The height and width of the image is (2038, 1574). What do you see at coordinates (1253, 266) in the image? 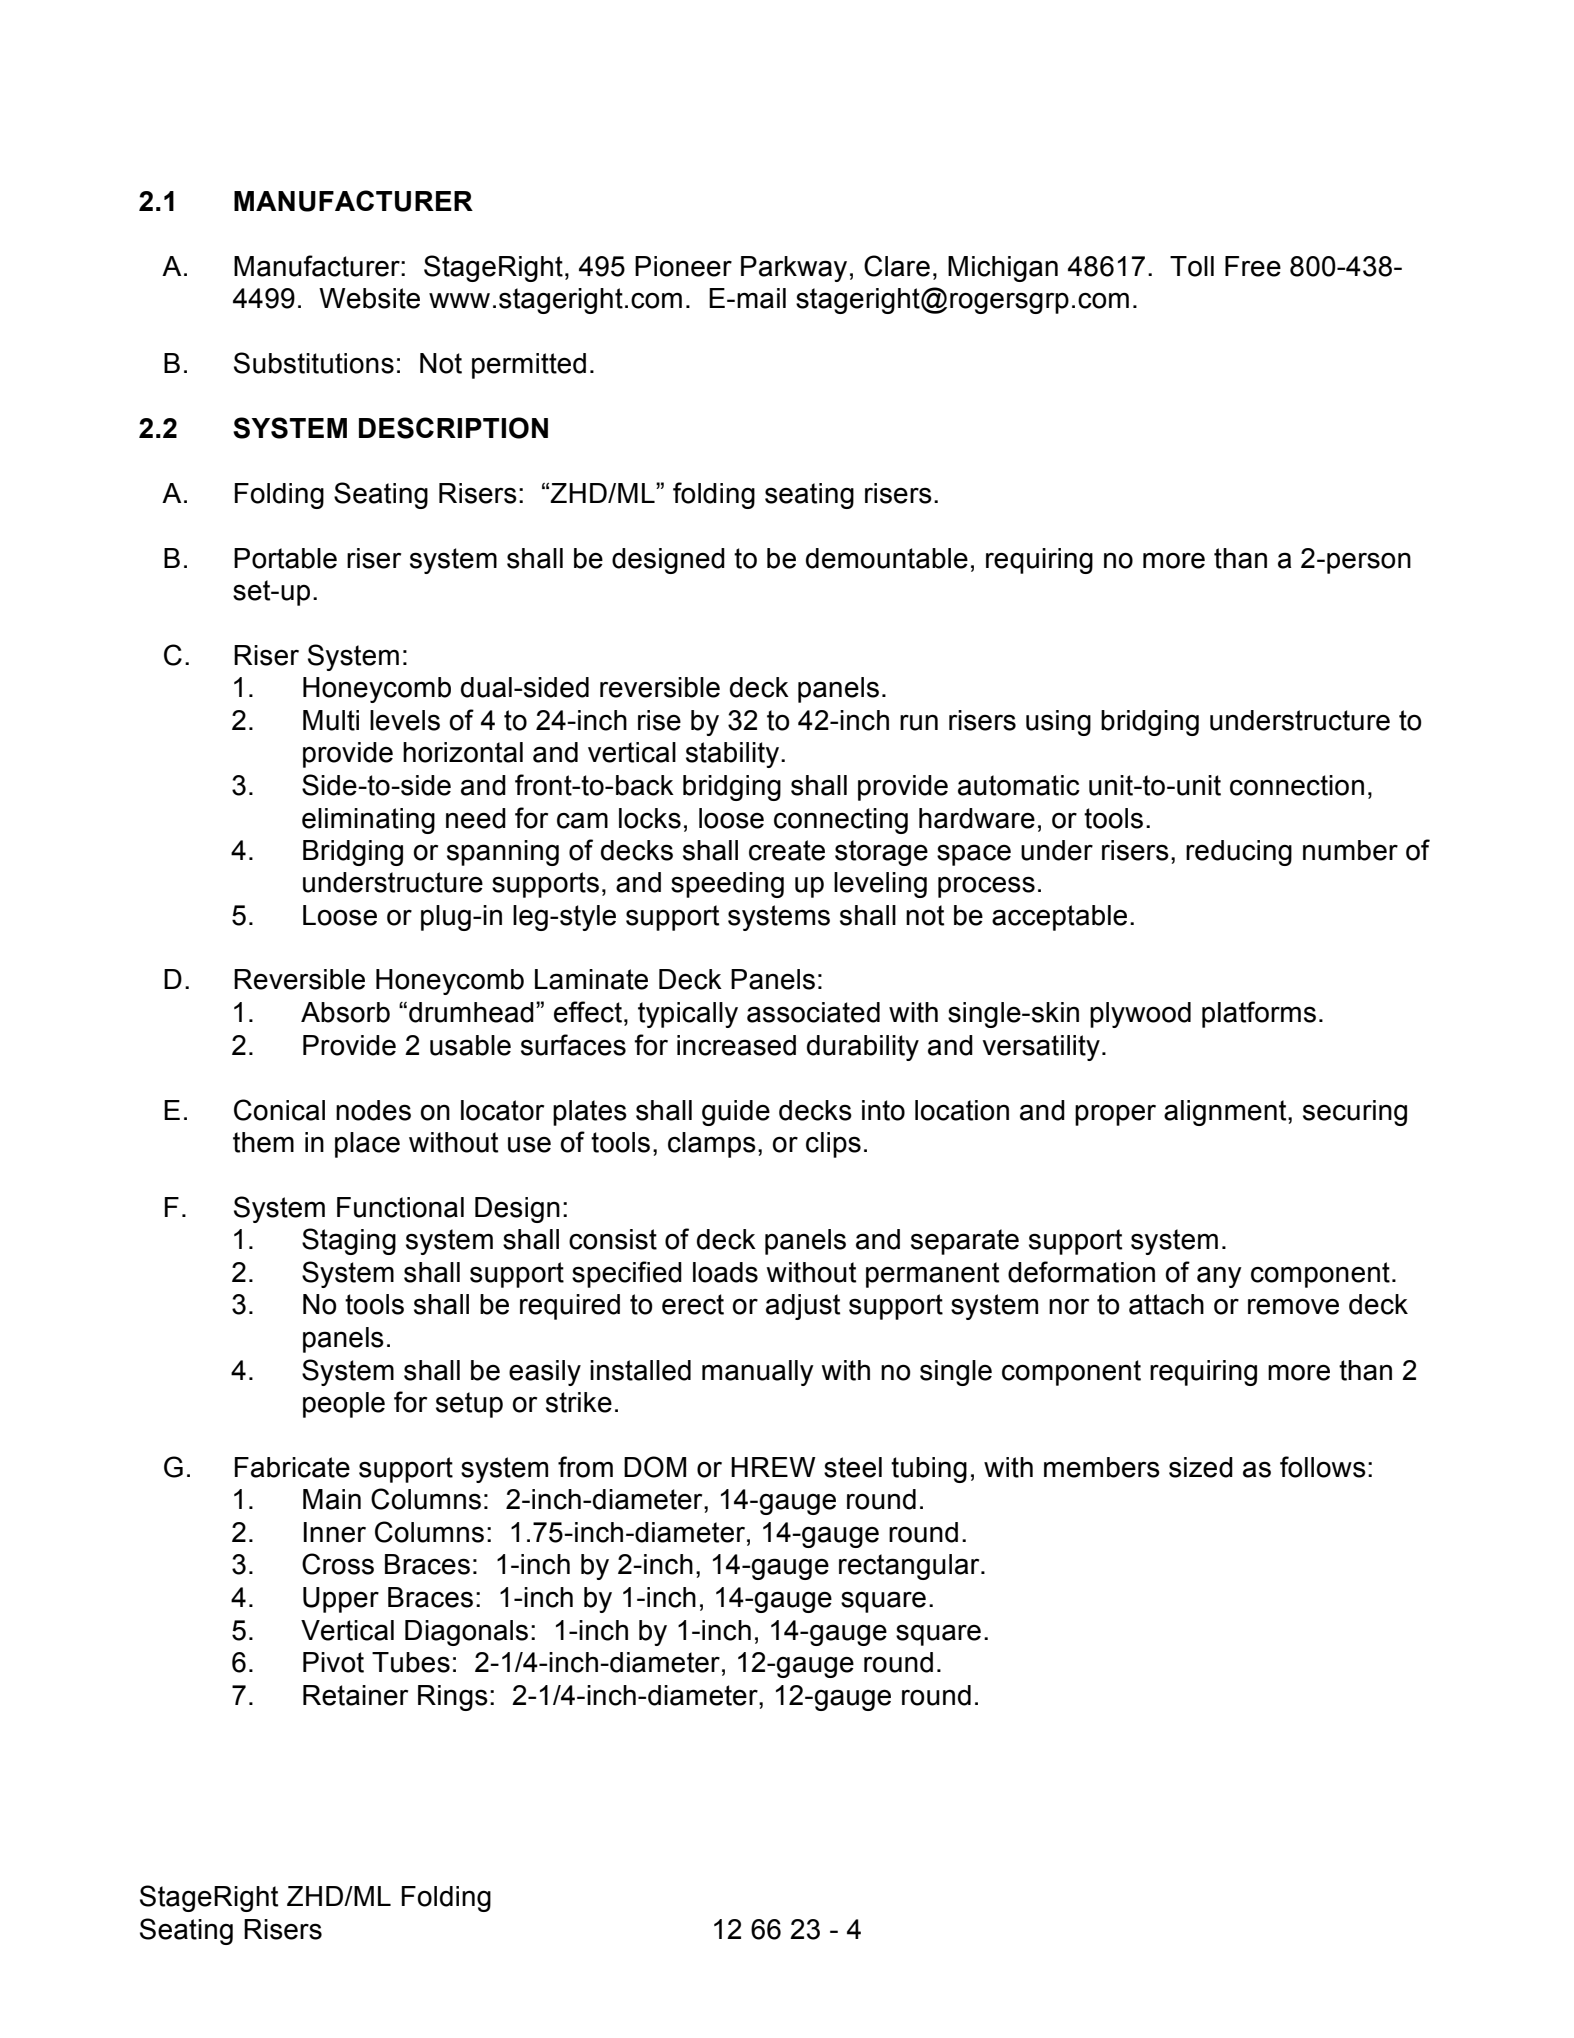
I see `Free` at bounding box center [1253, 266].
